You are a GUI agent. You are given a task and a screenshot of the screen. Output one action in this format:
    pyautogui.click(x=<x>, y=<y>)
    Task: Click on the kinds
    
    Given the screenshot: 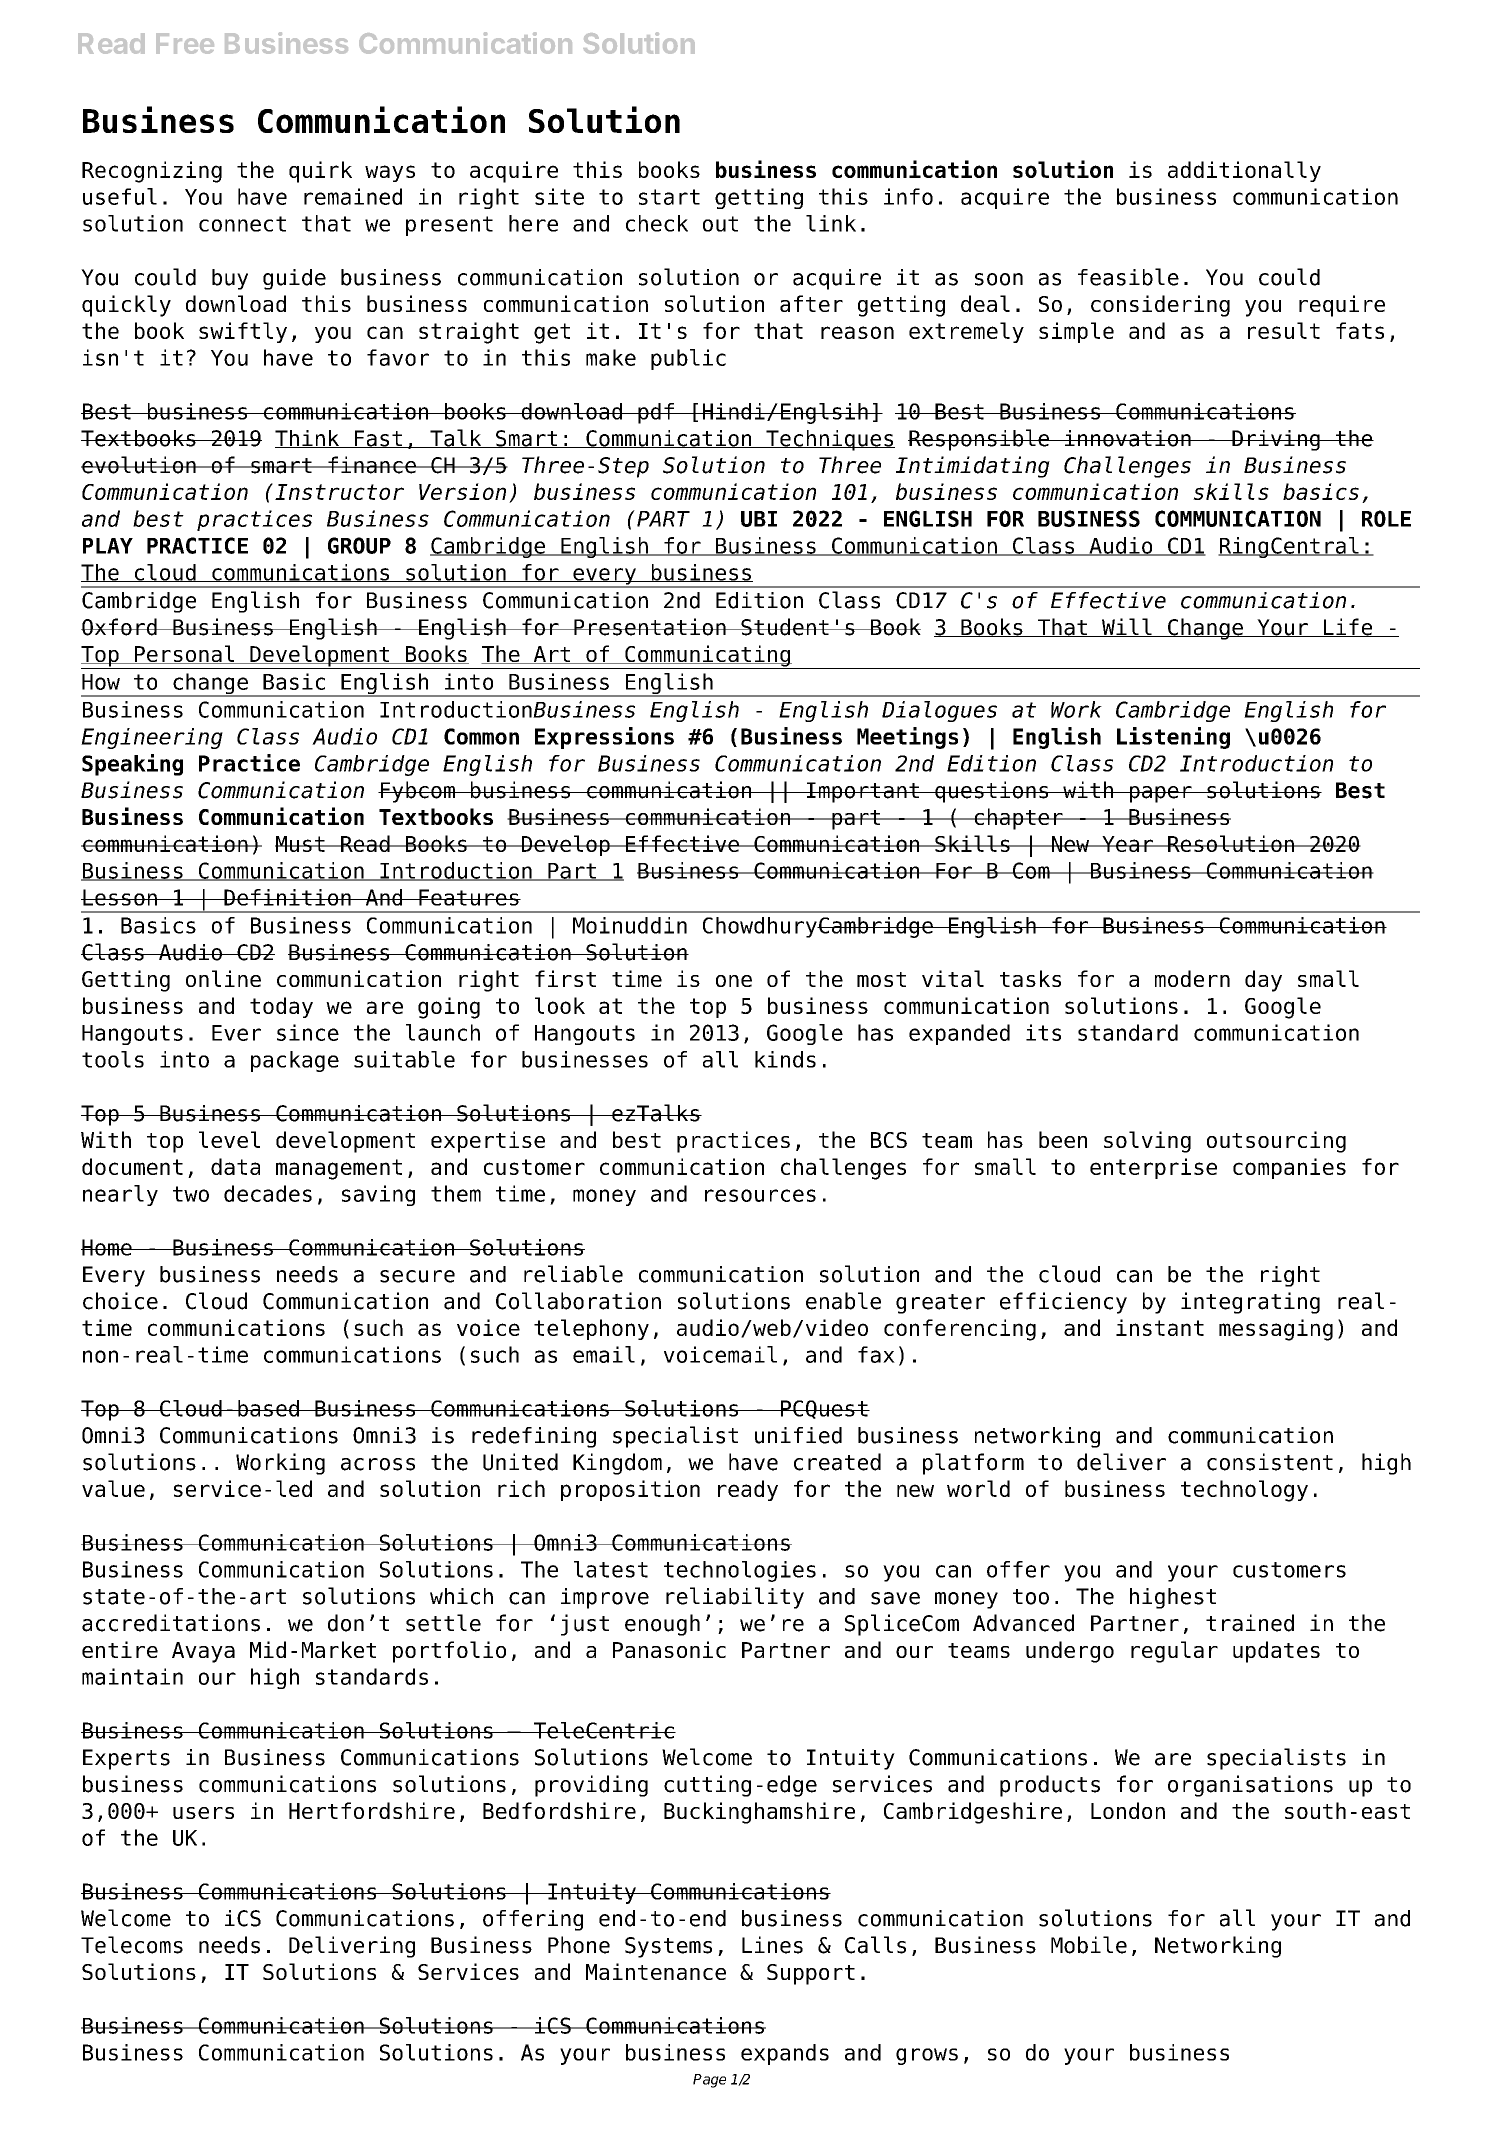 What is the action you would take?
    pyautogui.click(x=785, y=1059)
